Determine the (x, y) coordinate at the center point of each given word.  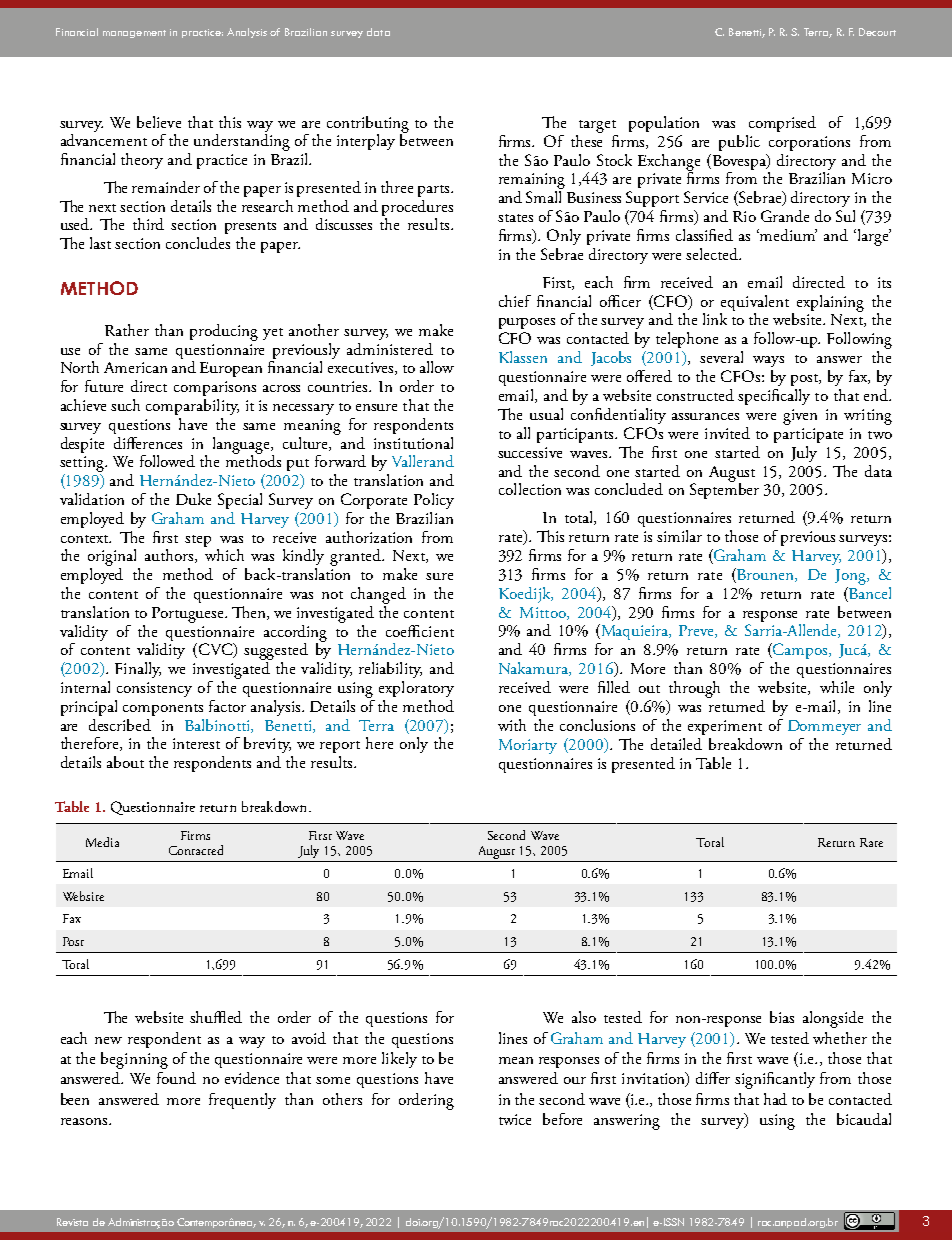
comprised (782, 124)
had (775, 1099)
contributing (368, 125)
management (134, 34)
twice (515, 1119)
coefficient (420, 631)
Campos (799, 651)
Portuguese (189, 615)
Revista (72, 1222)
